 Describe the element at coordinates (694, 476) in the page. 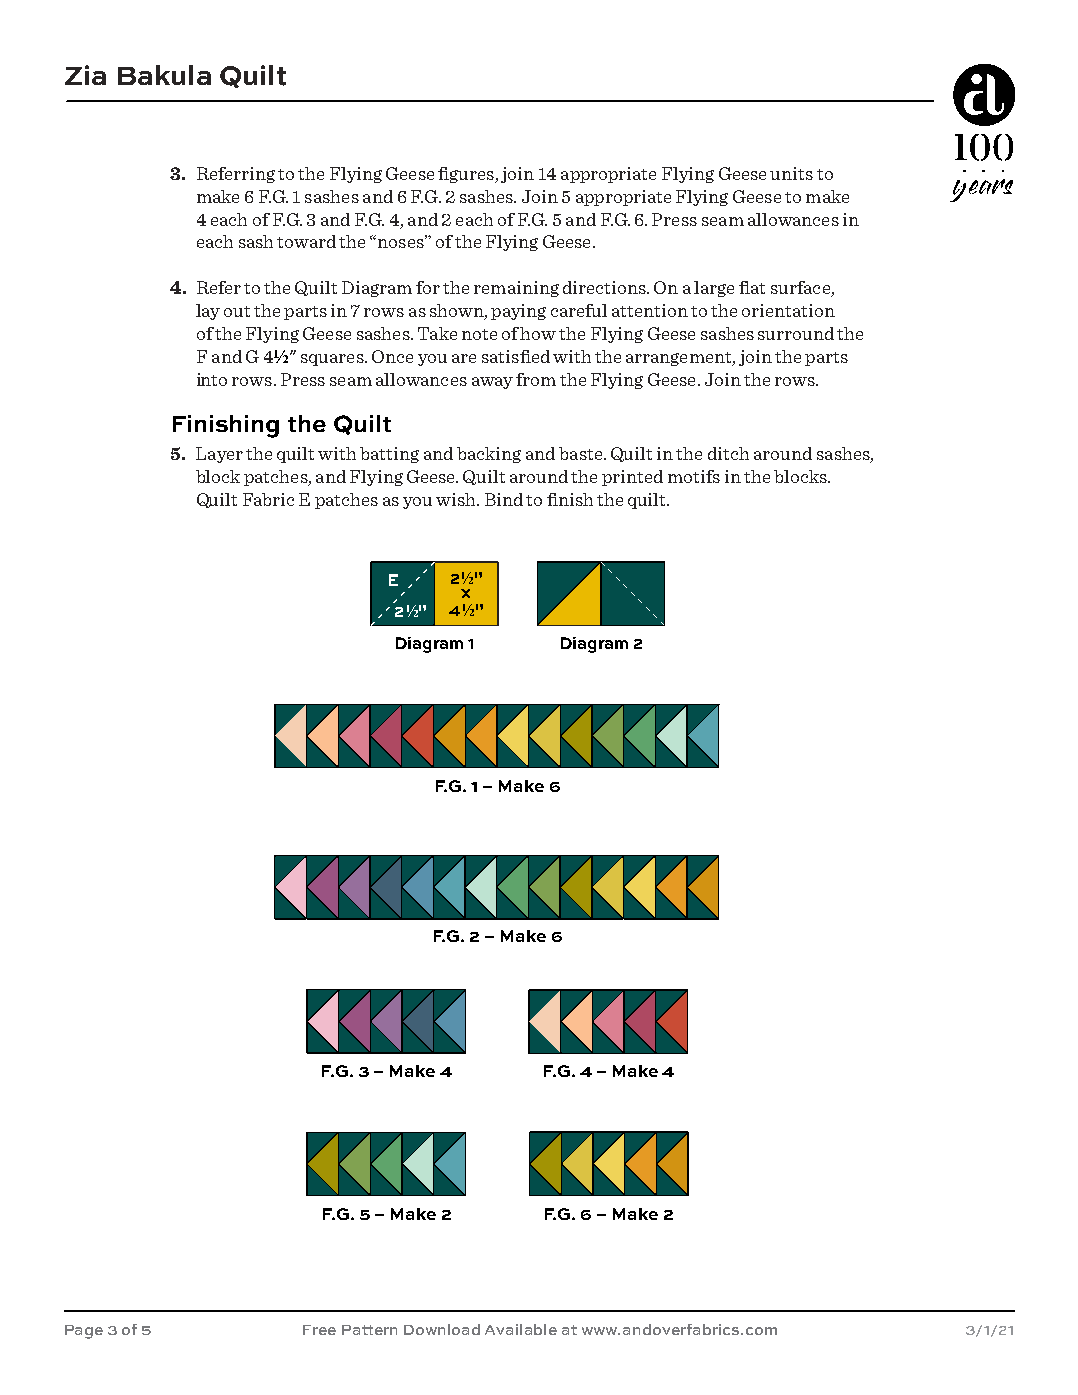

I see `motifs` at that location.
